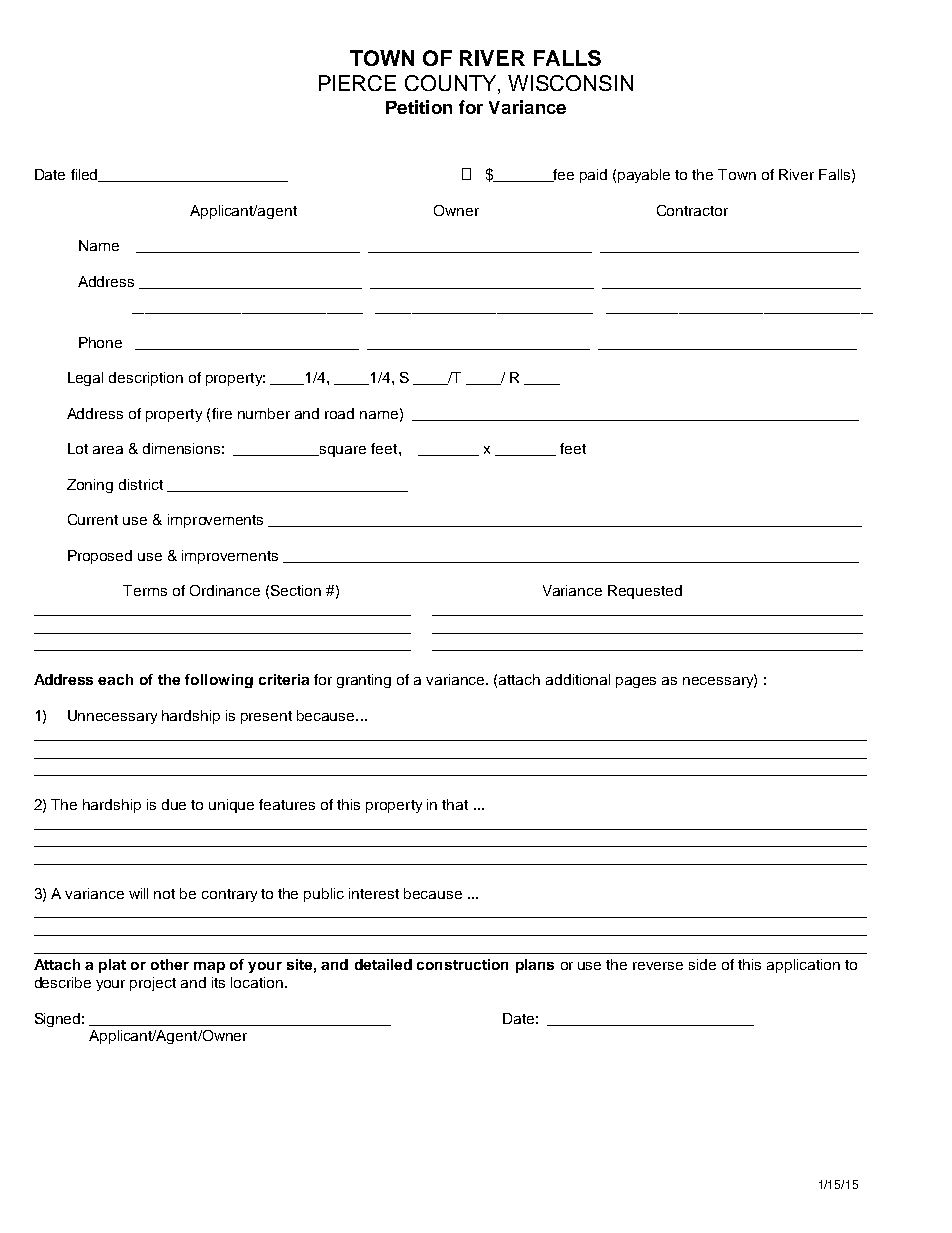 The image size is (952, 1233). Describe the element at coordinates (578, 679) in the screenshot. I see `additional` at that location.
